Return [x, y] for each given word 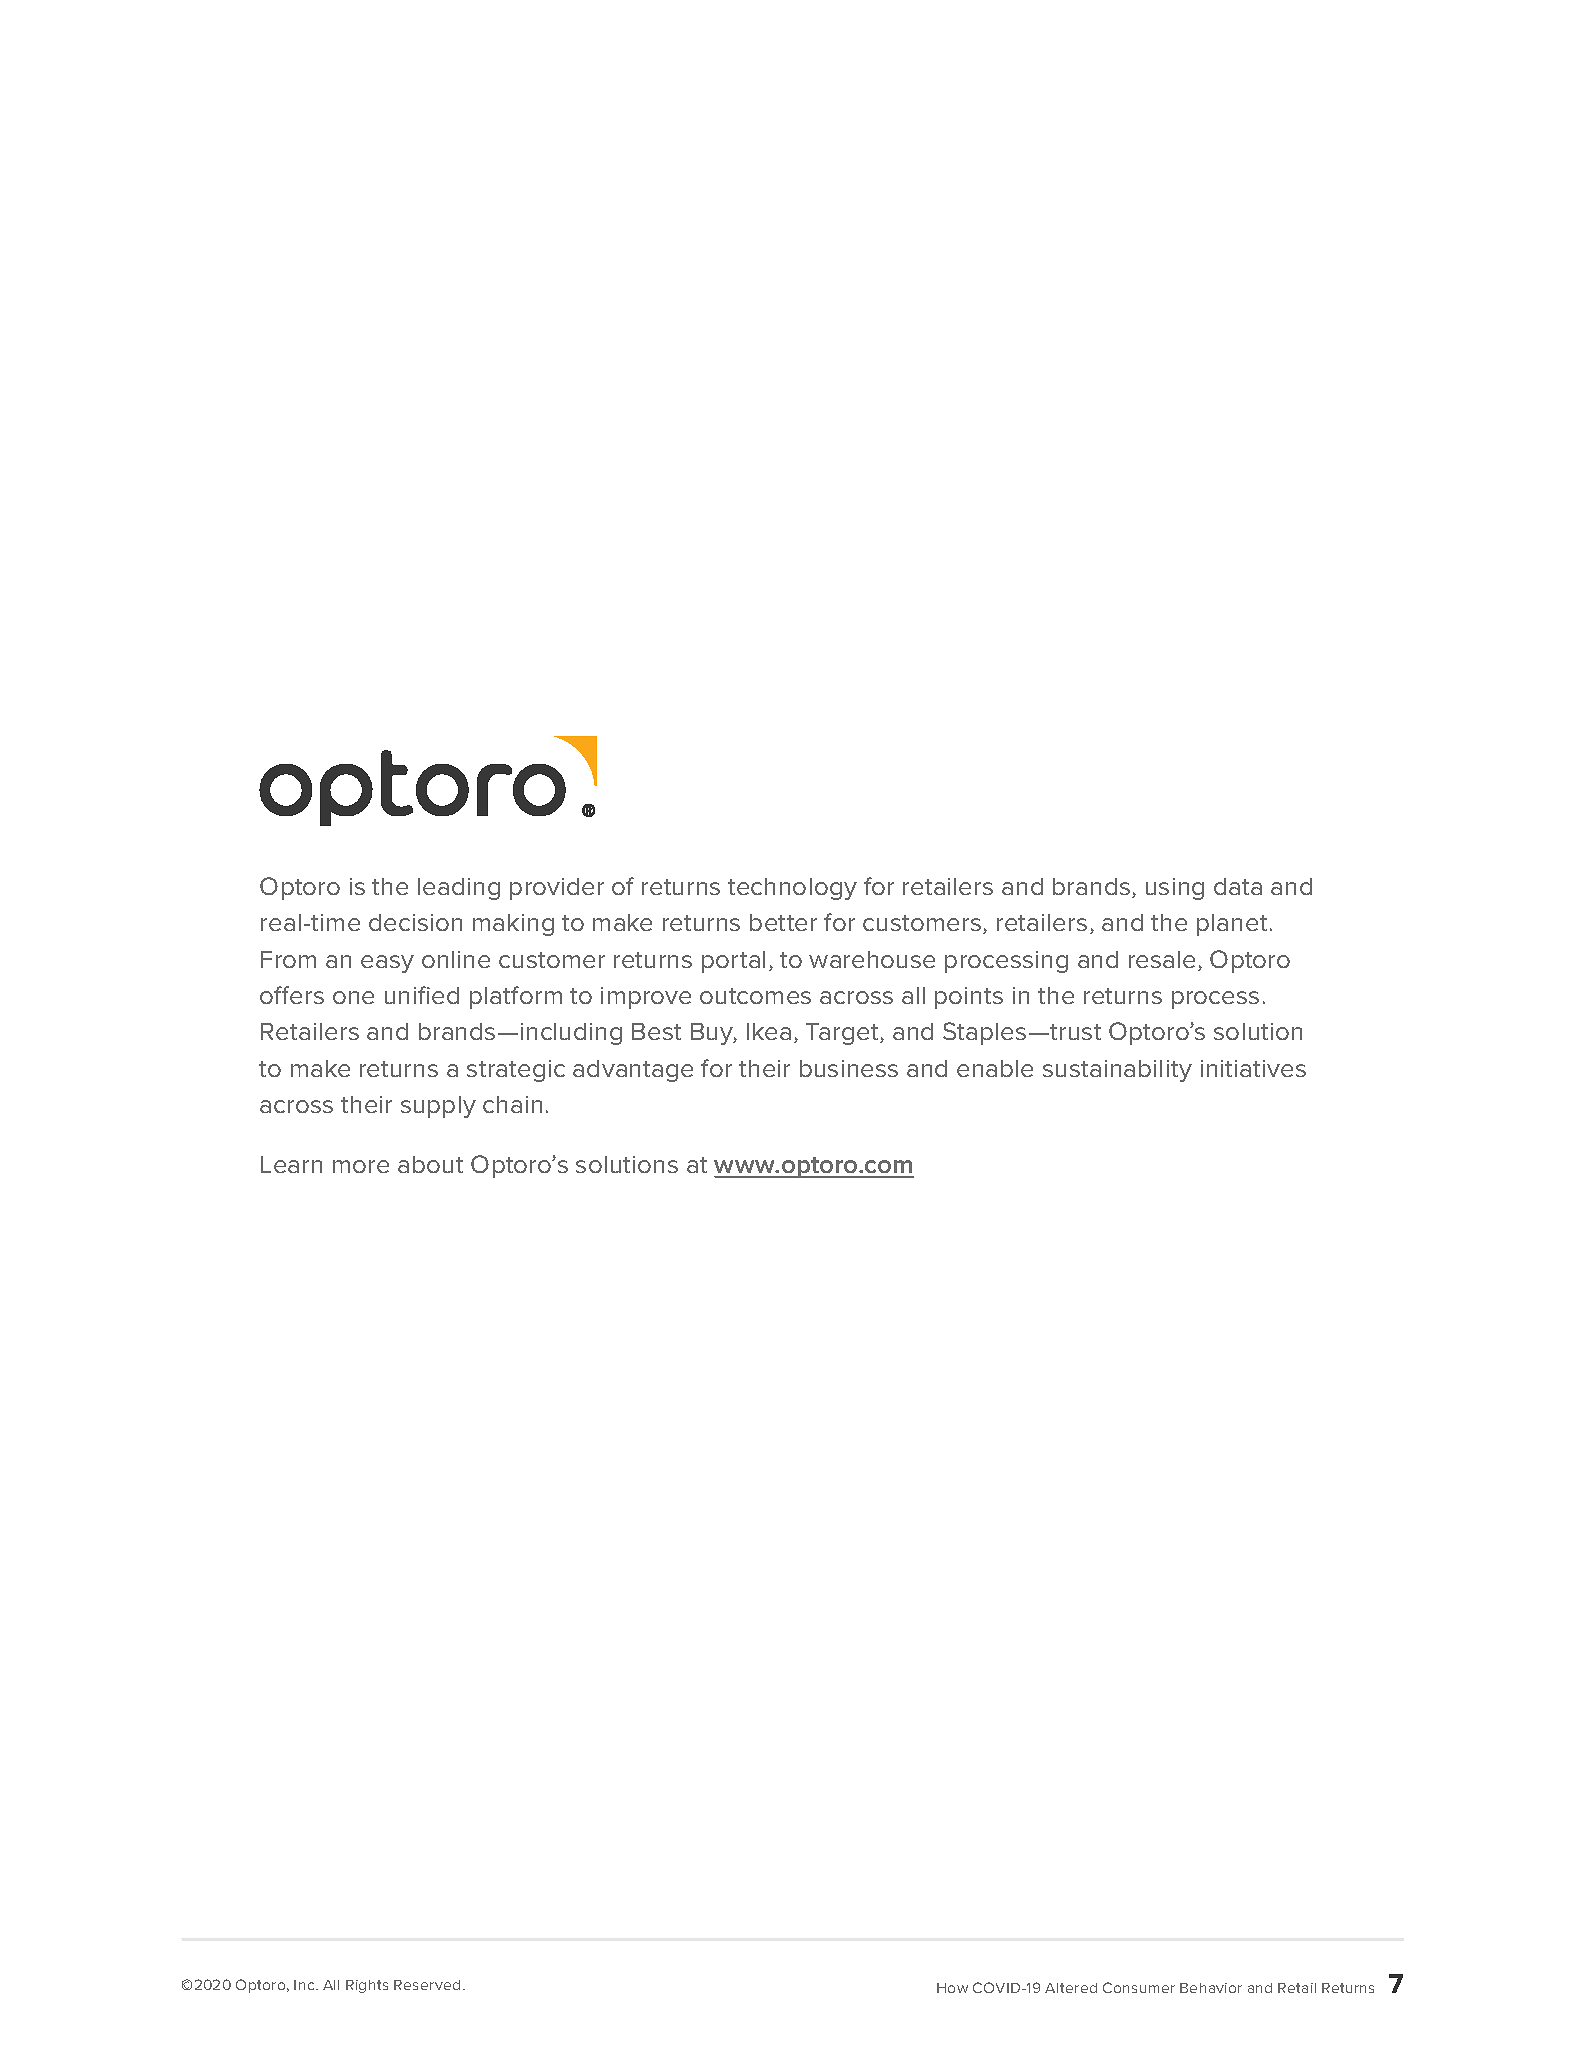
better [783, 922]
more [361, 1166]
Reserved [427, 1985]
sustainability [1117, 1071]
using [1175, 889]
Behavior [1211, 1988]
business [849, 1068]
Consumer [1139, 1987]
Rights [367, 1986]
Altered [1071, 1988]
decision [415, 922]
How [952, 1988]
